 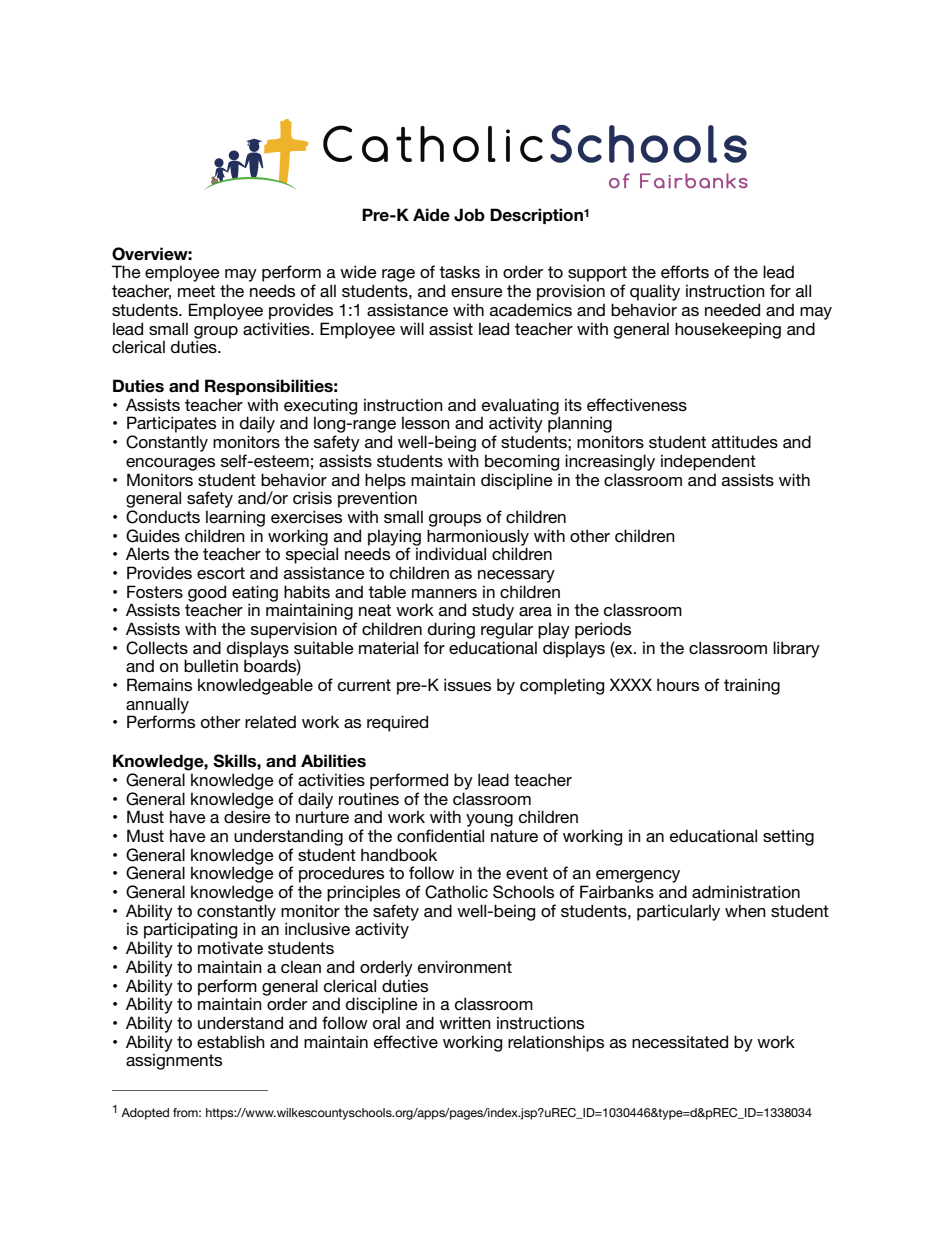 I want to click on quality, so click(x=655, y=292).
